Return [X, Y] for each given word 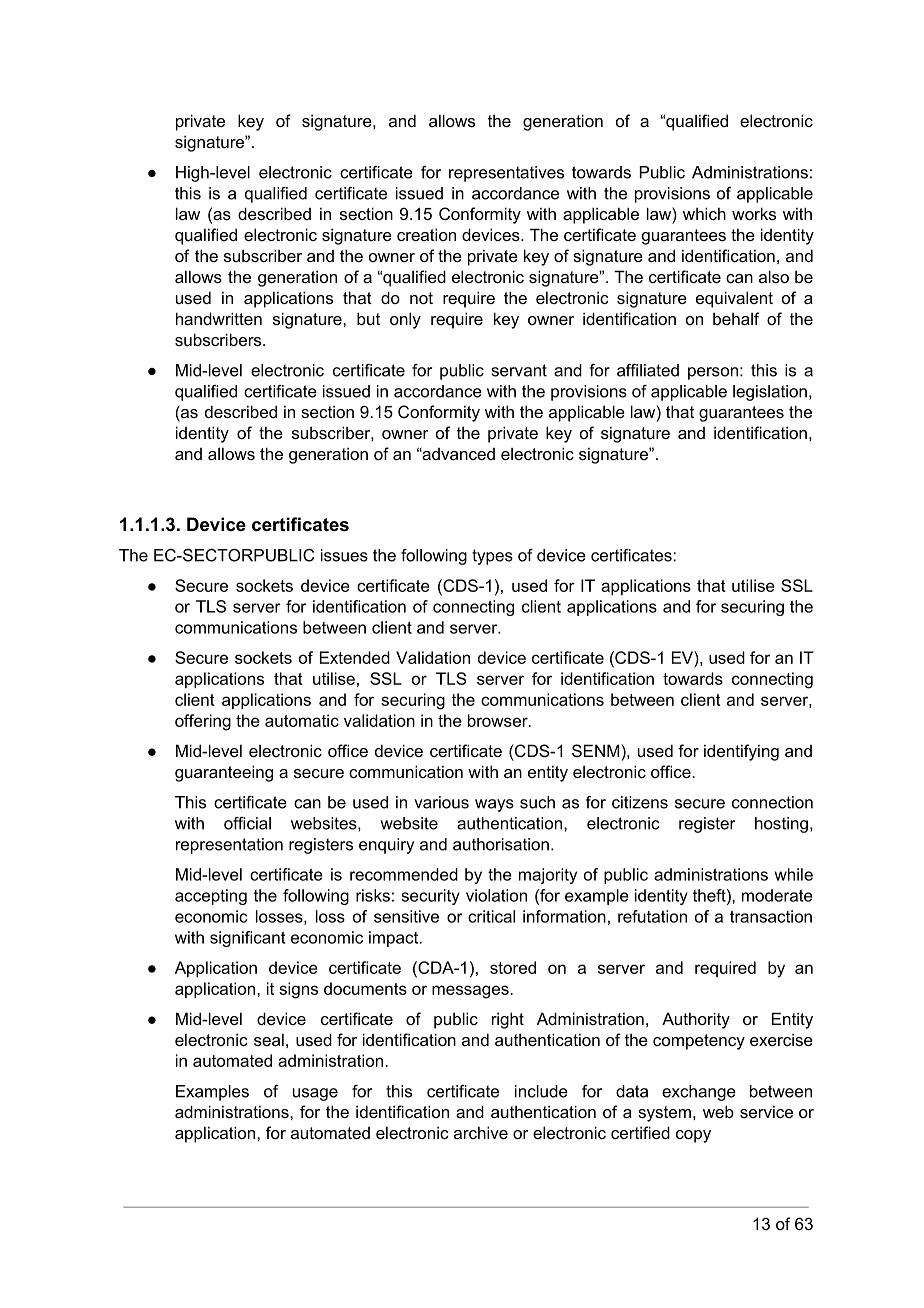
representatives [506, 174]
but [368, 318]
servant [519, 370]
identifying [741, 752]
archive [481, 1132]
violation [496, 895]
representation [229, 846]
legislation [770, 393]
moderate [777, 895]
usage [315, 1094]
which [704, 213]
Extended [355, 657]
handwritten [219, 318]
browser [499, 720]
